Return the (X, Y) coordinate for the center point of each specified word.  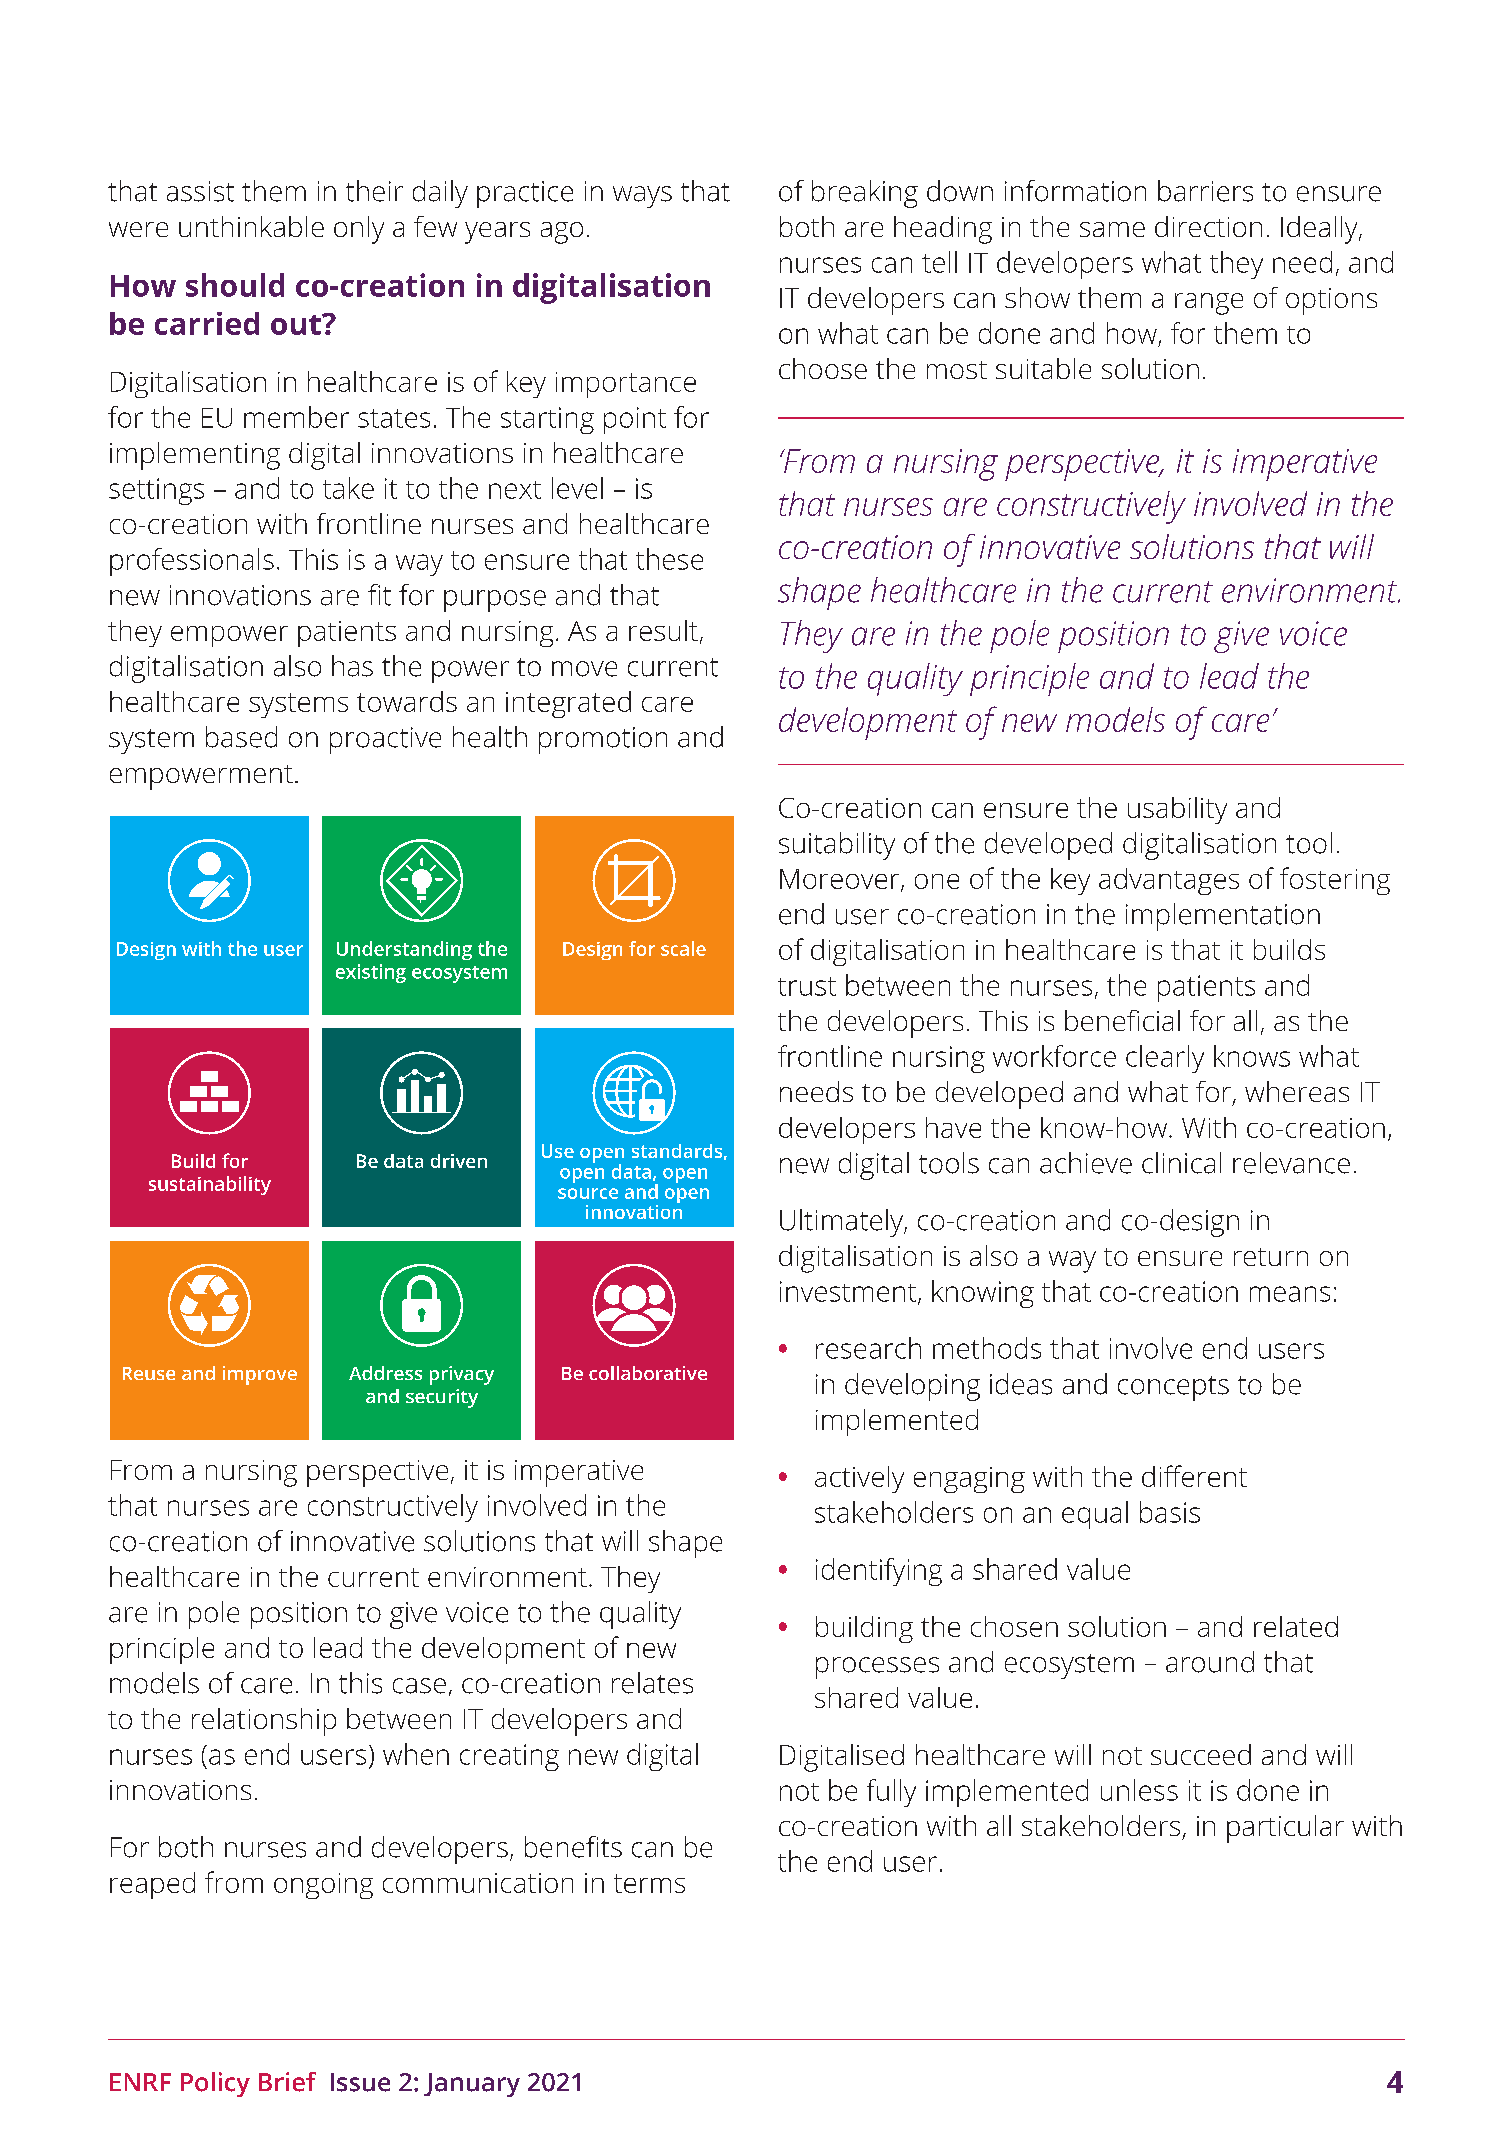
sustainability (210, 1185)
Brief (287, 2082)
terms (649, 1883)
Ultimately (842, 1223)
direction (1208, 226)
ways (642, 197)
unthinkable (251, 226)
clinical (1181, 1163)
